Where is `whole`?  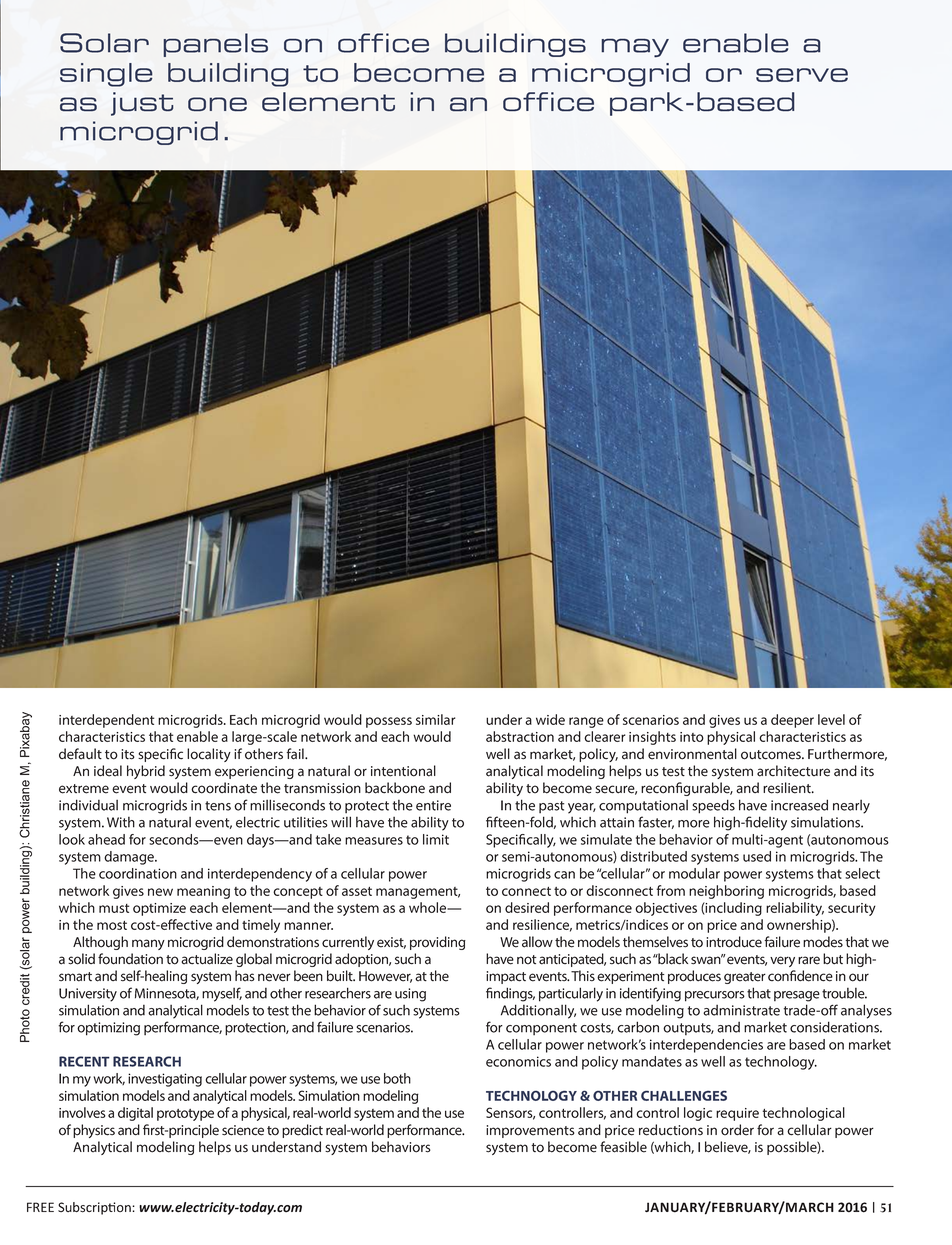
whole is located at coordinates (429, 907).
